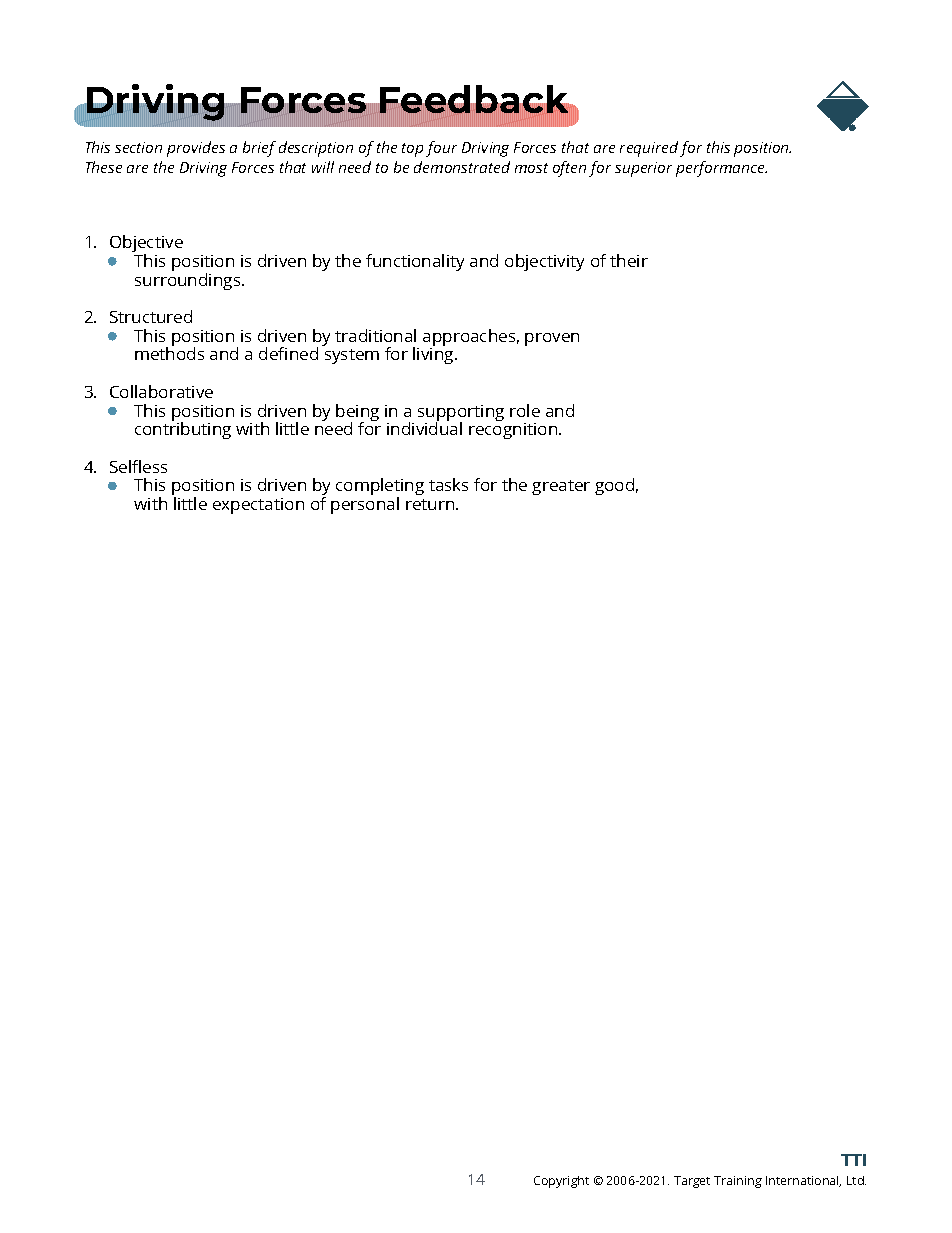 The height and width of the page is (1233, 952). What do you see at coordinates (721, 169) in the page?
I see `performance` at bounding box center [721, 169].
